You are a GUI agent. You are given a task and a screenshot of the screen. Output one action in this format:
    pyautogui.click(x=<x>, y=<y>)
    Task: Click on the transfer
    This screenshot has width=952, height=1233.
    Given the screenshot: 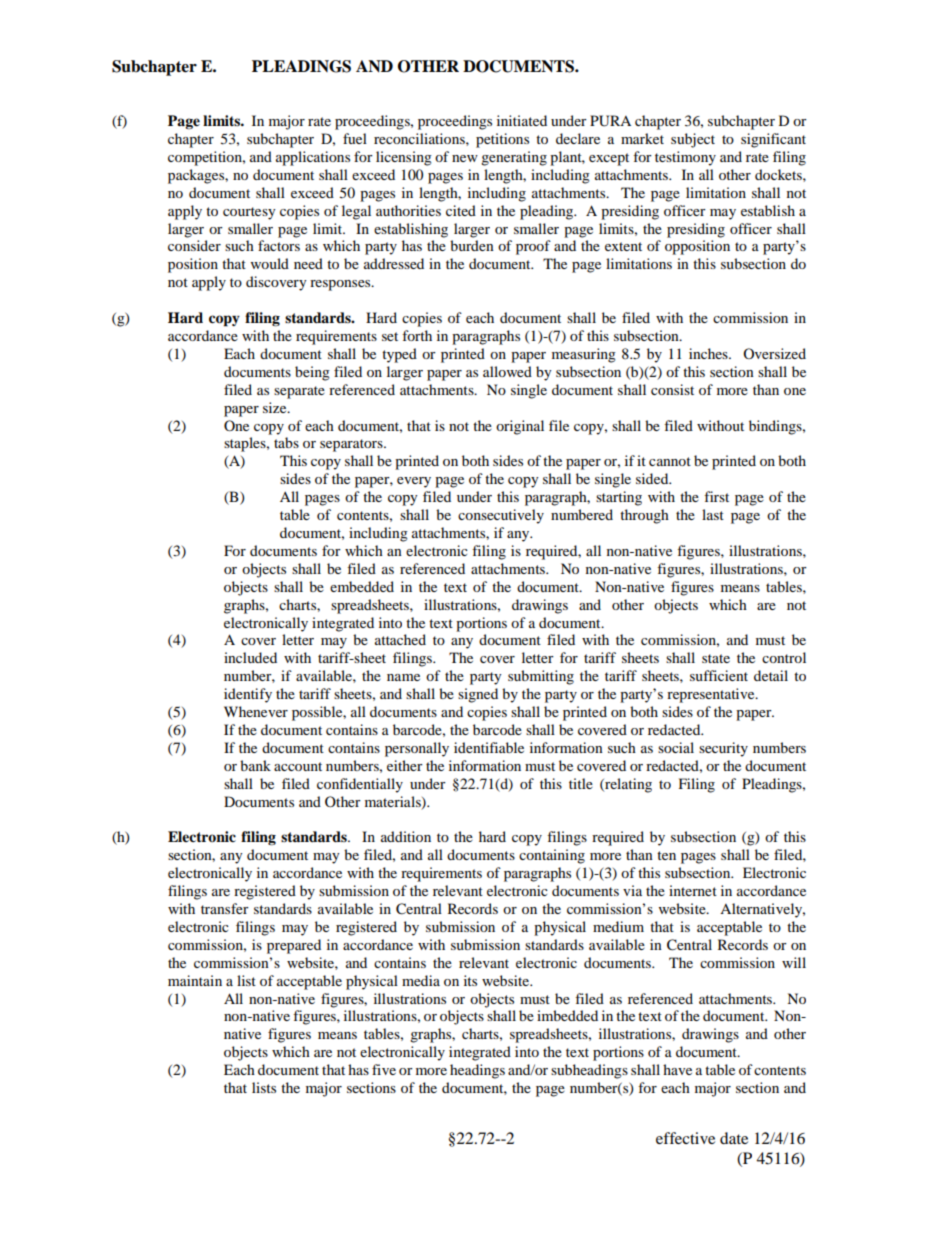 What is the action you would take?
    pyautogui.click(x=225, y=908)
